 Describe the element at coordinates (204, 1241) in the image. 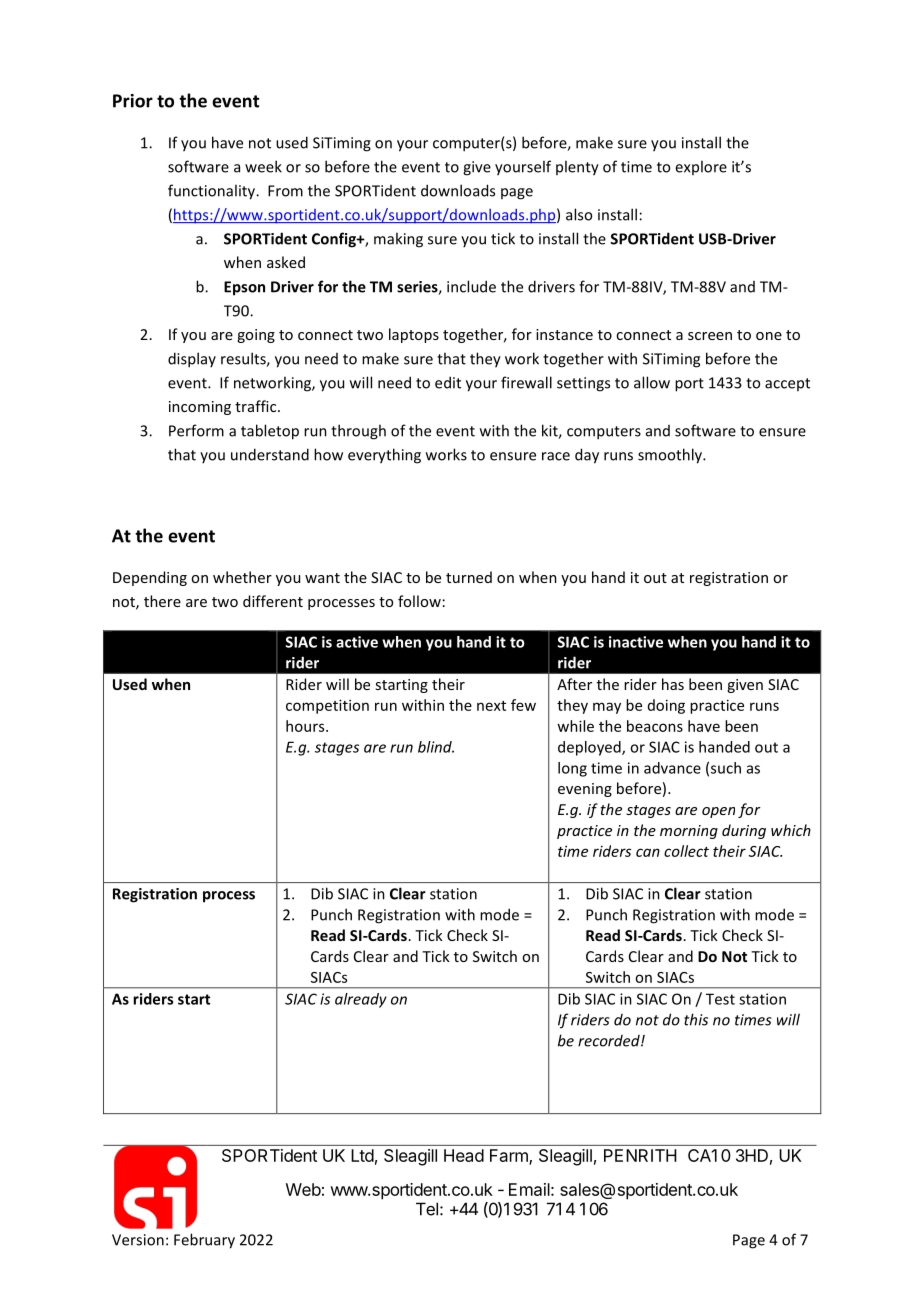

I see `February` at that location.
